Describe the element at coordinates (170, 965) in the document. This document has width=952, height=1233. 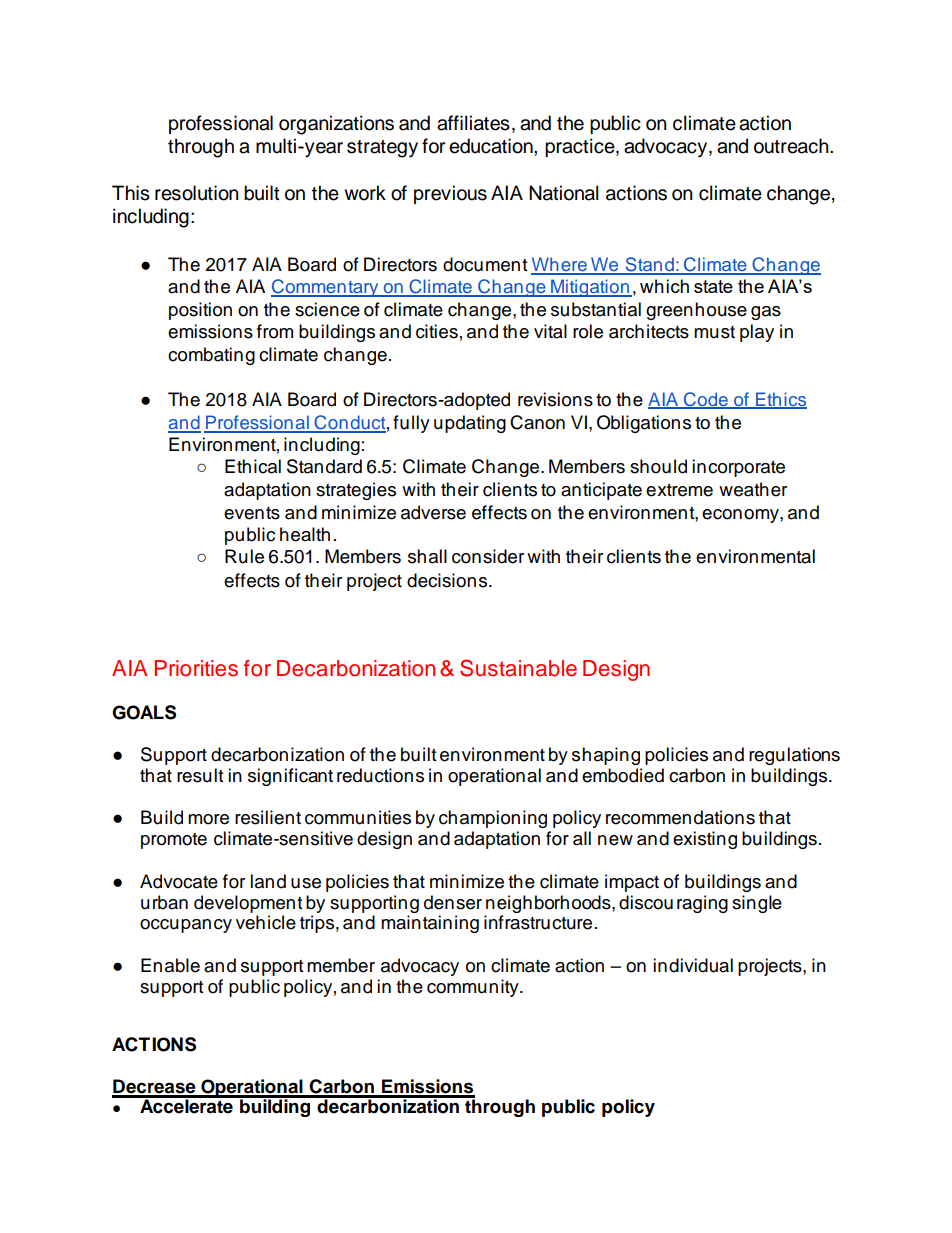
I see `Enable` at that location.
